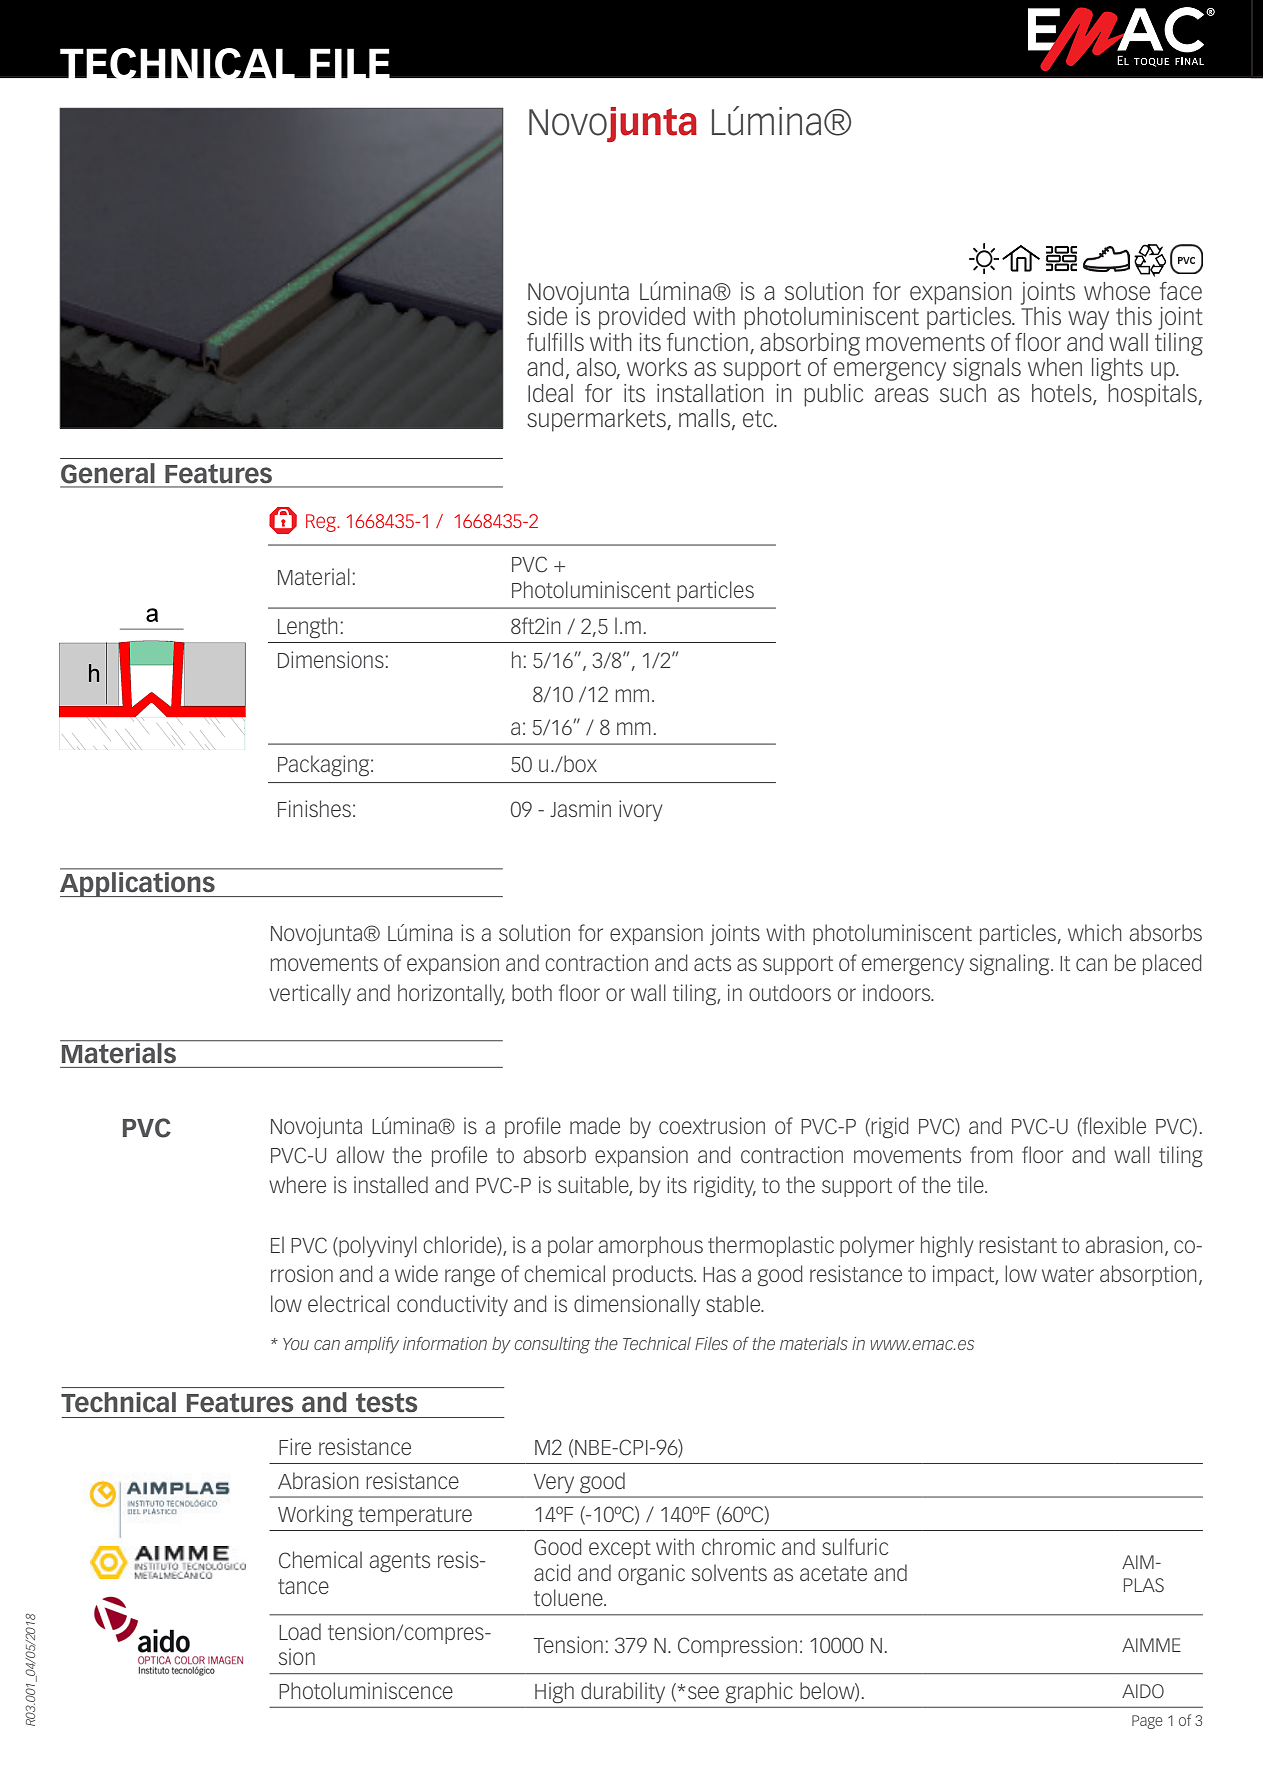 Image resolution: width=1263 pixels, height=1786 pixels. I want to click on Finishes, so click(314, 808).
